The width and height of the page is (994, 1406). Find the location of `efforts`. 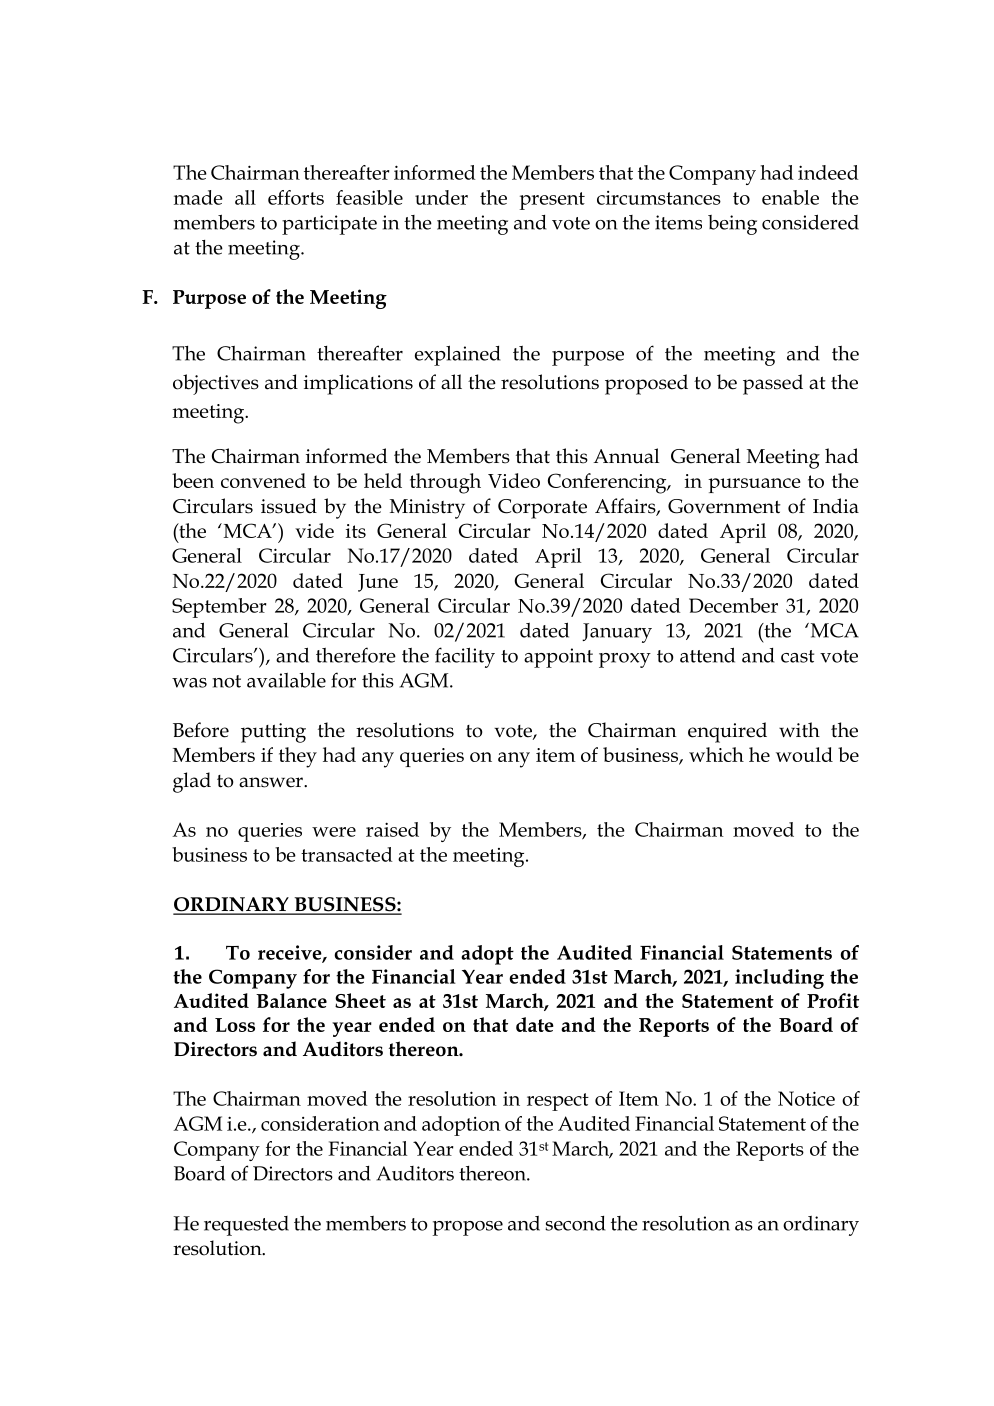

efforts is located at coordinates (296, 197).
